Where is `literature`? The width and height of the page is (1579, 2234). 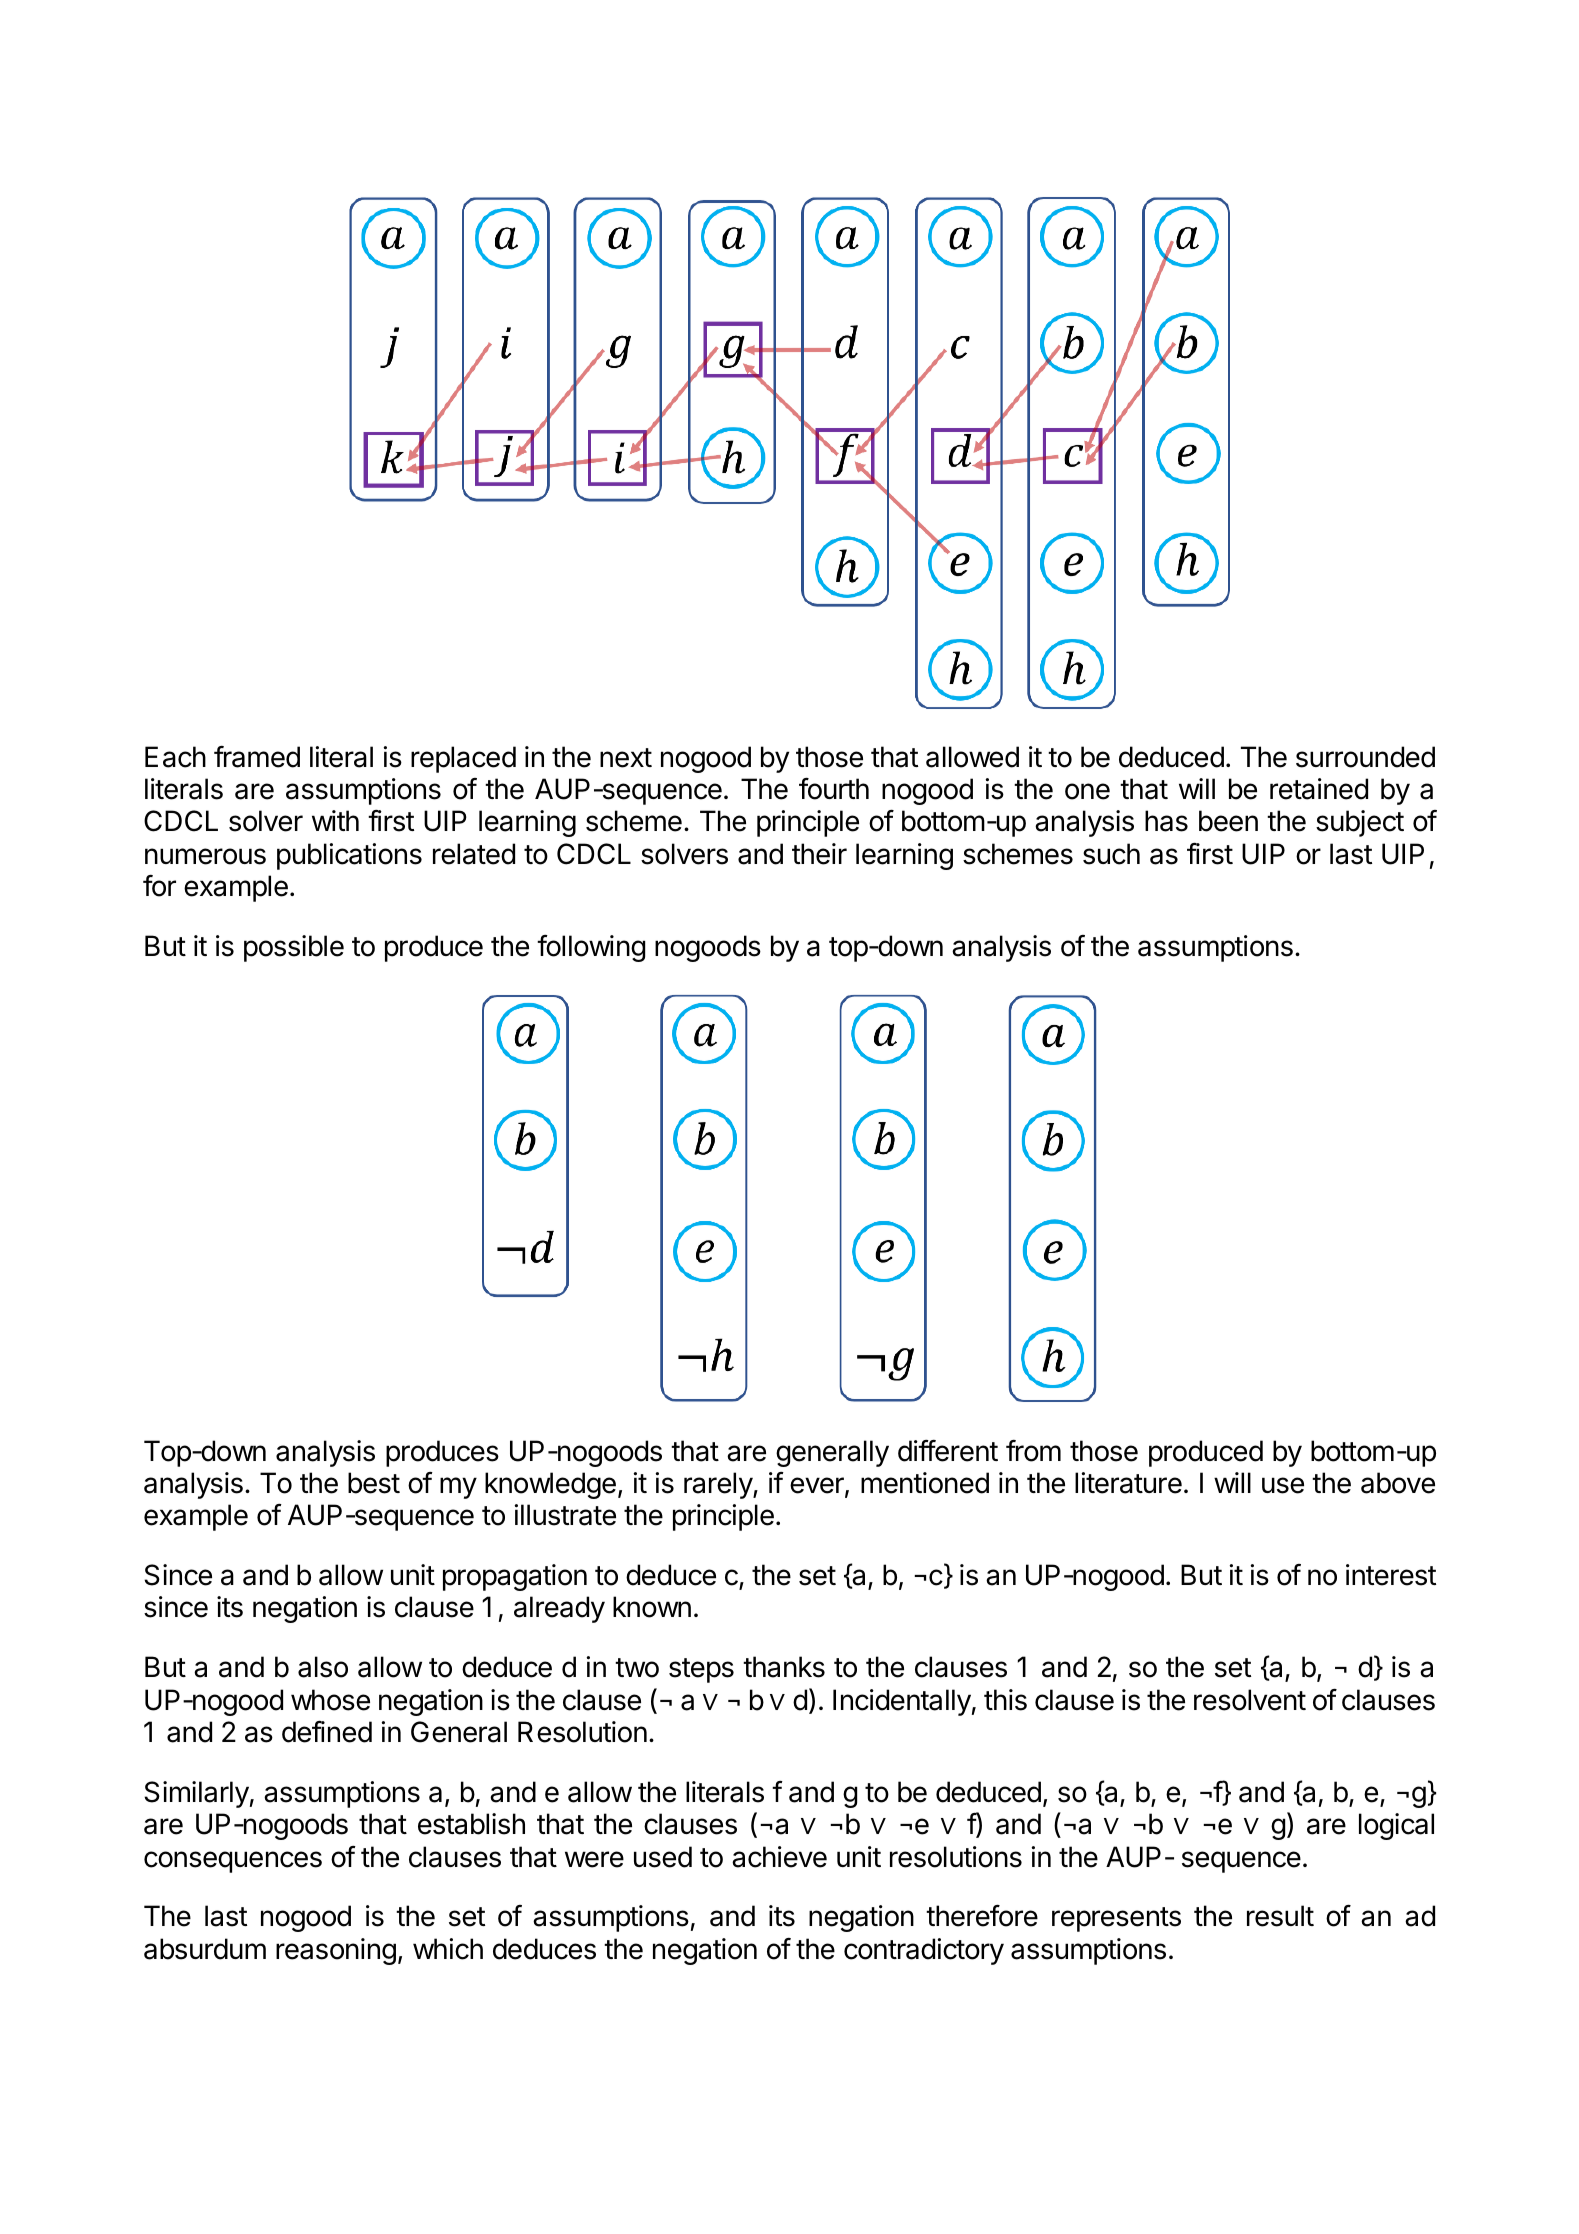 literature is located at coordinates (1128, 1483).
